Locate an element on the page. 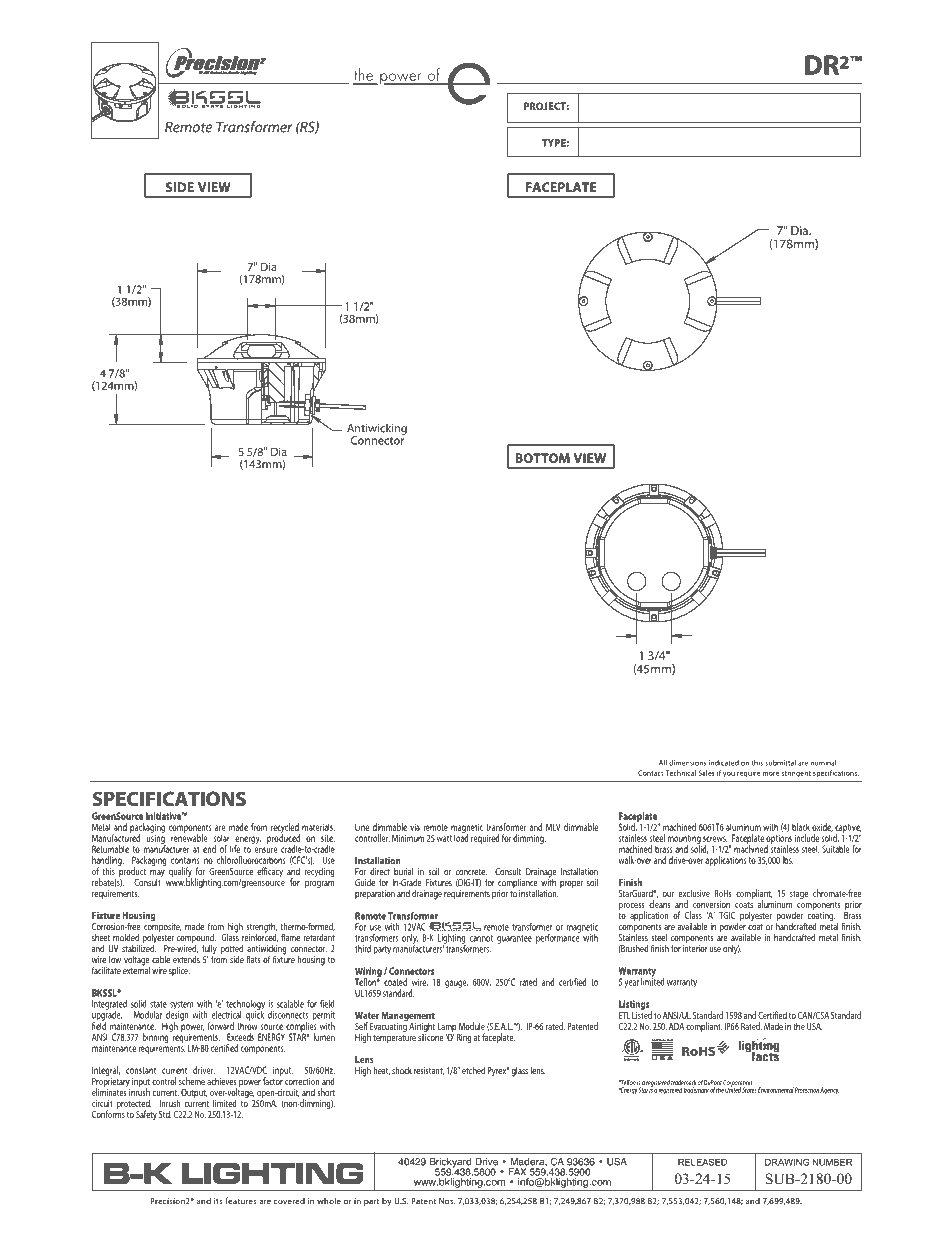  black is located at coordinates (801, 827).
